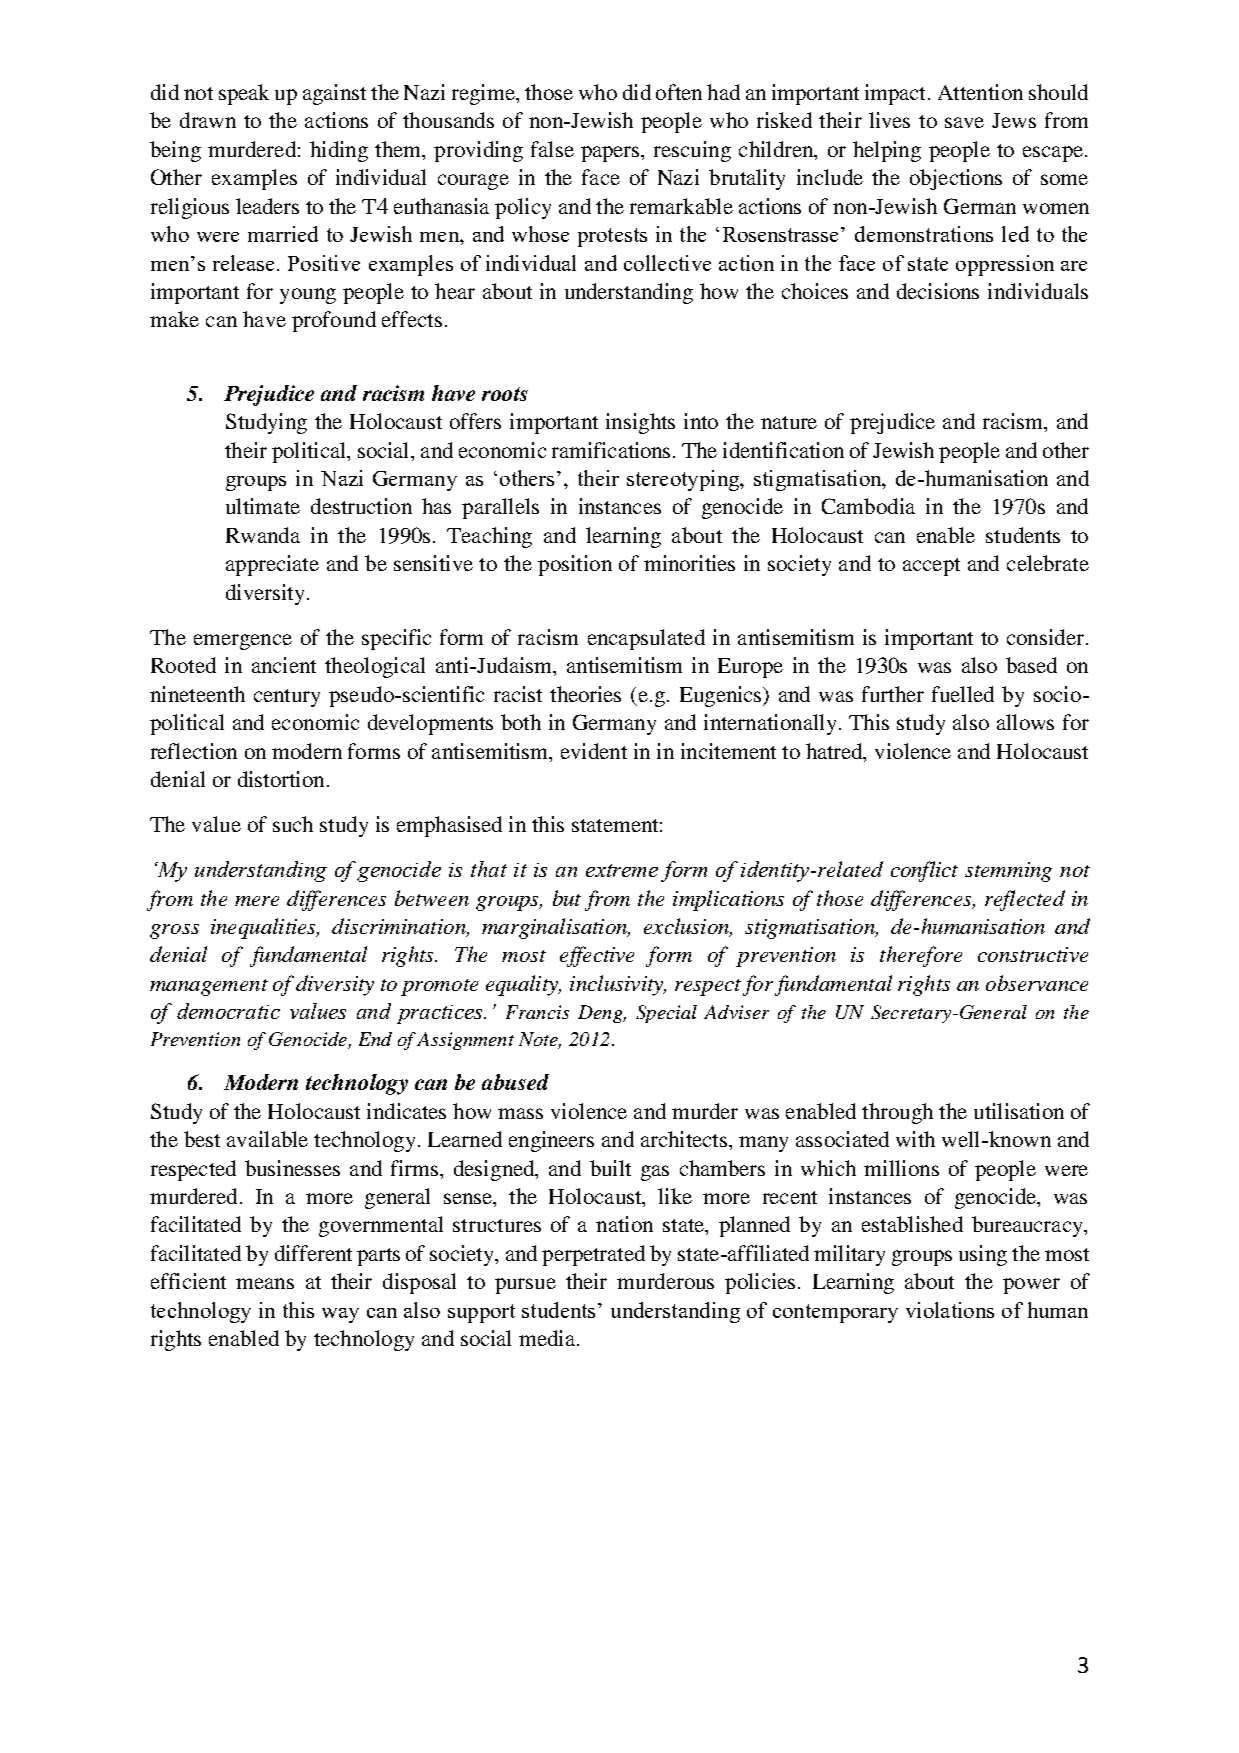 The image size is (1239, 1753). Describe the element at coordinates (244, 94) in the screenshot. I see `speak` at that location.
